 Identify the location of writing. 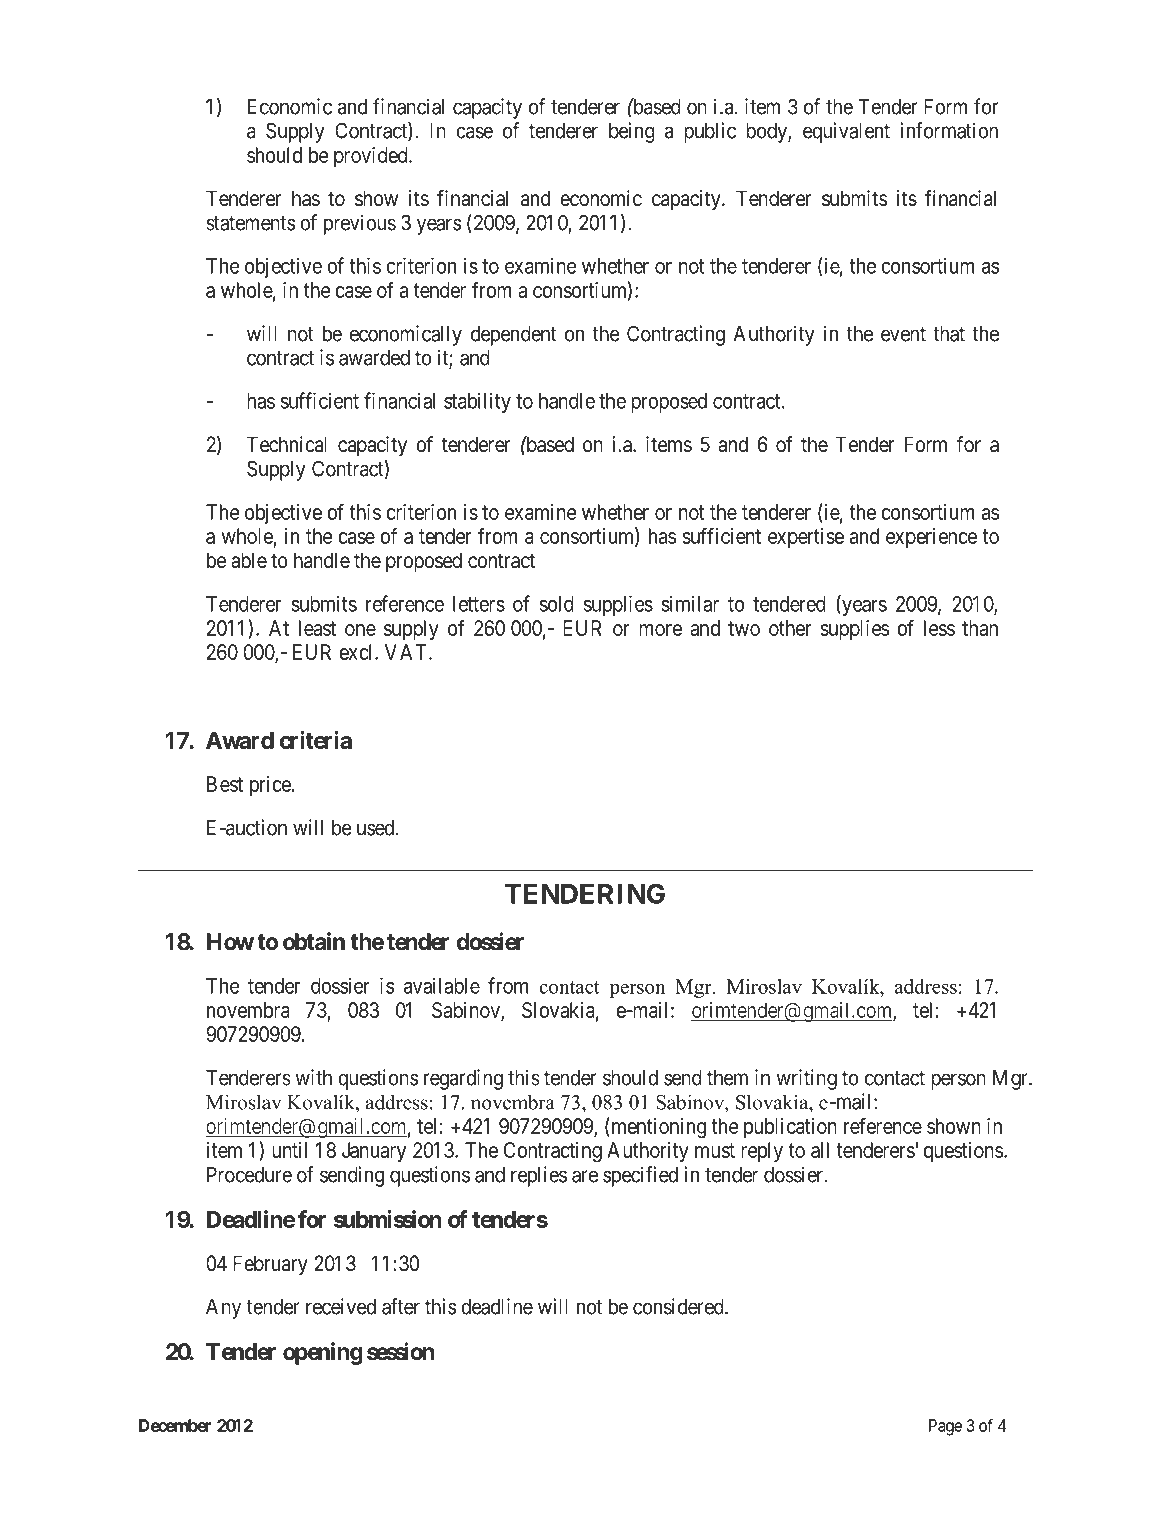
(807, 1079).
